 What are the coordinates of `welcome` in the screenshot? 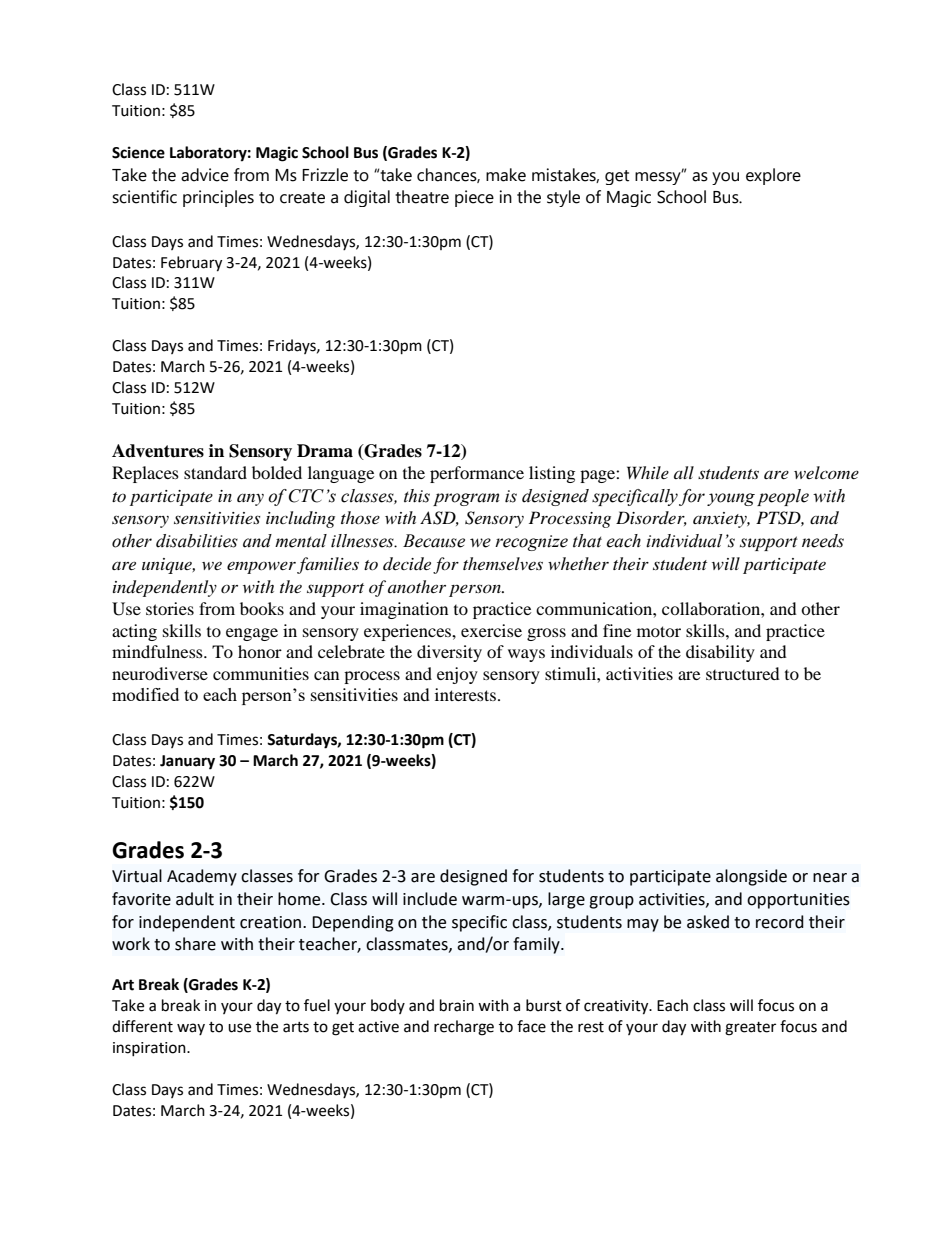 It's located at (826, 472).
